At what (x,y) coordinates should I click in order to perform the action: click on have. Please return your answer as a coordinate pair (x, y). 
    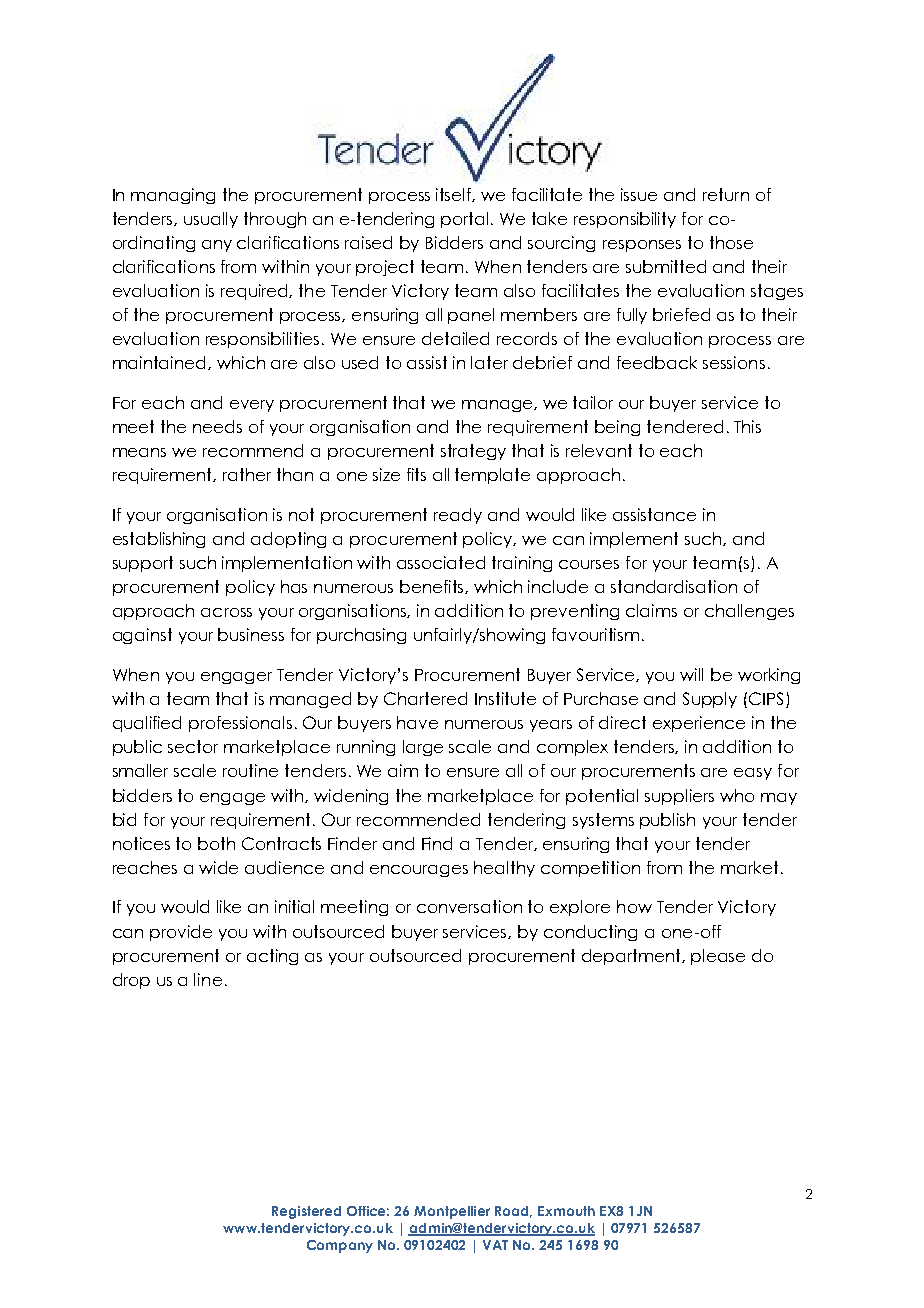
    Looking at the image, I should click on (417, 722).
